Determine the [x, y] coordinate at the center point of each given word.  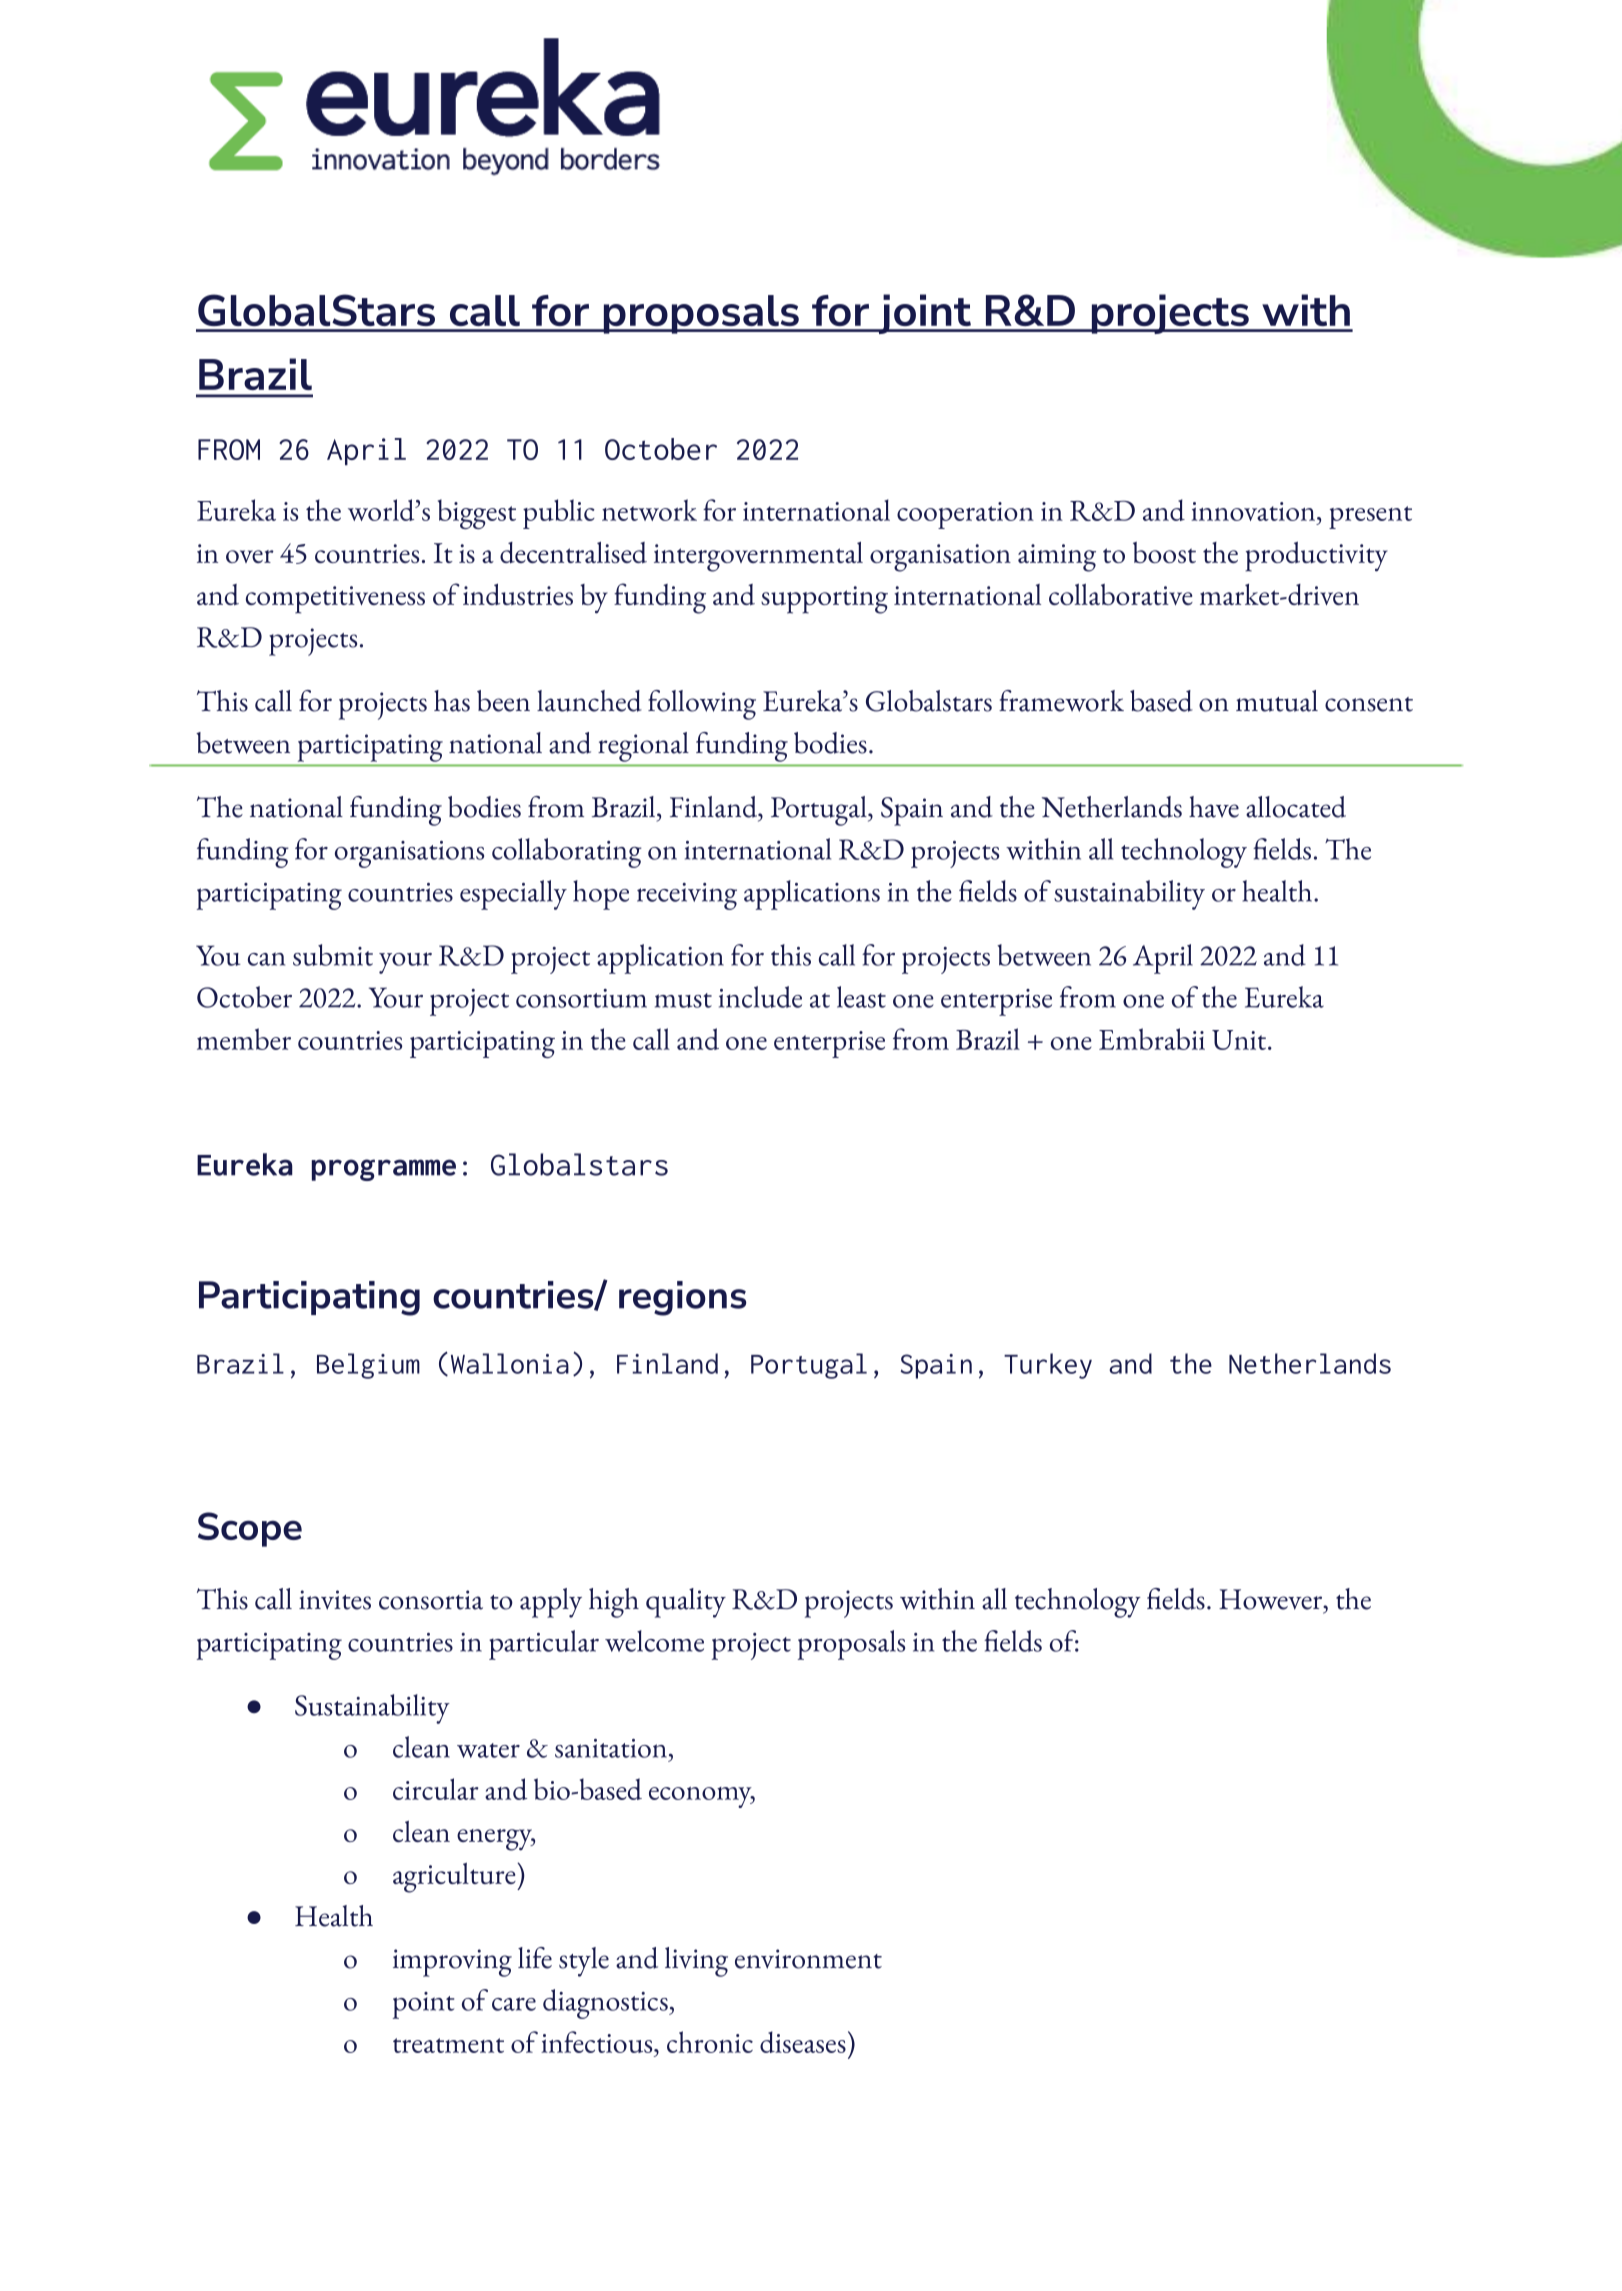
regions [682, 1298]
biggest [477, 514]
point [423, 2005]
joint [924, 314]
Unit [1239, 1040]
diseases [803, 2042]
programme [384, 1170]
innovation [1254, 511]
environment [808, 1959]
